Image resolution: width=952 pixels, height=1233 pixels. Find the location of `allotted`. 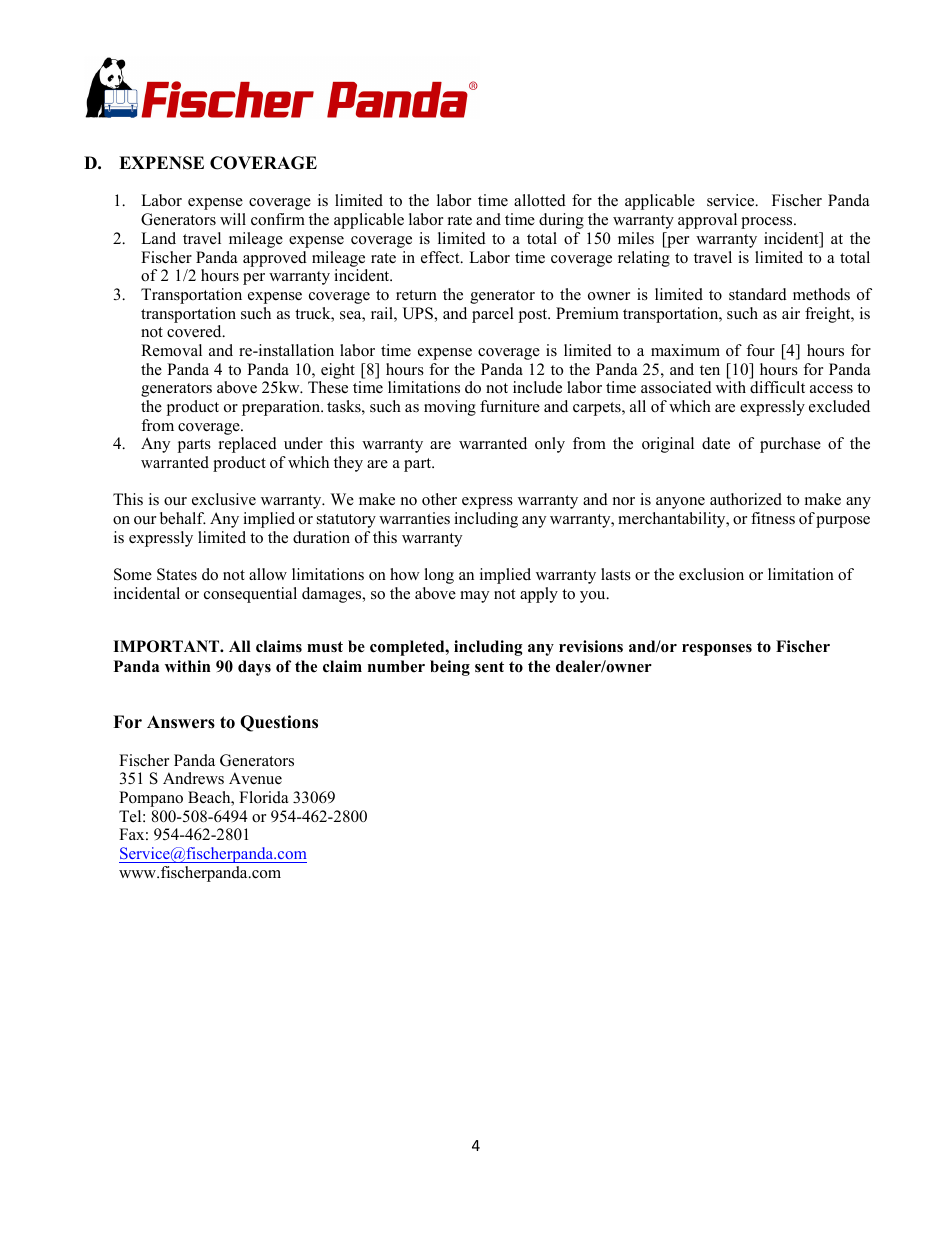

allotted is located at coordinates (540, 200).
